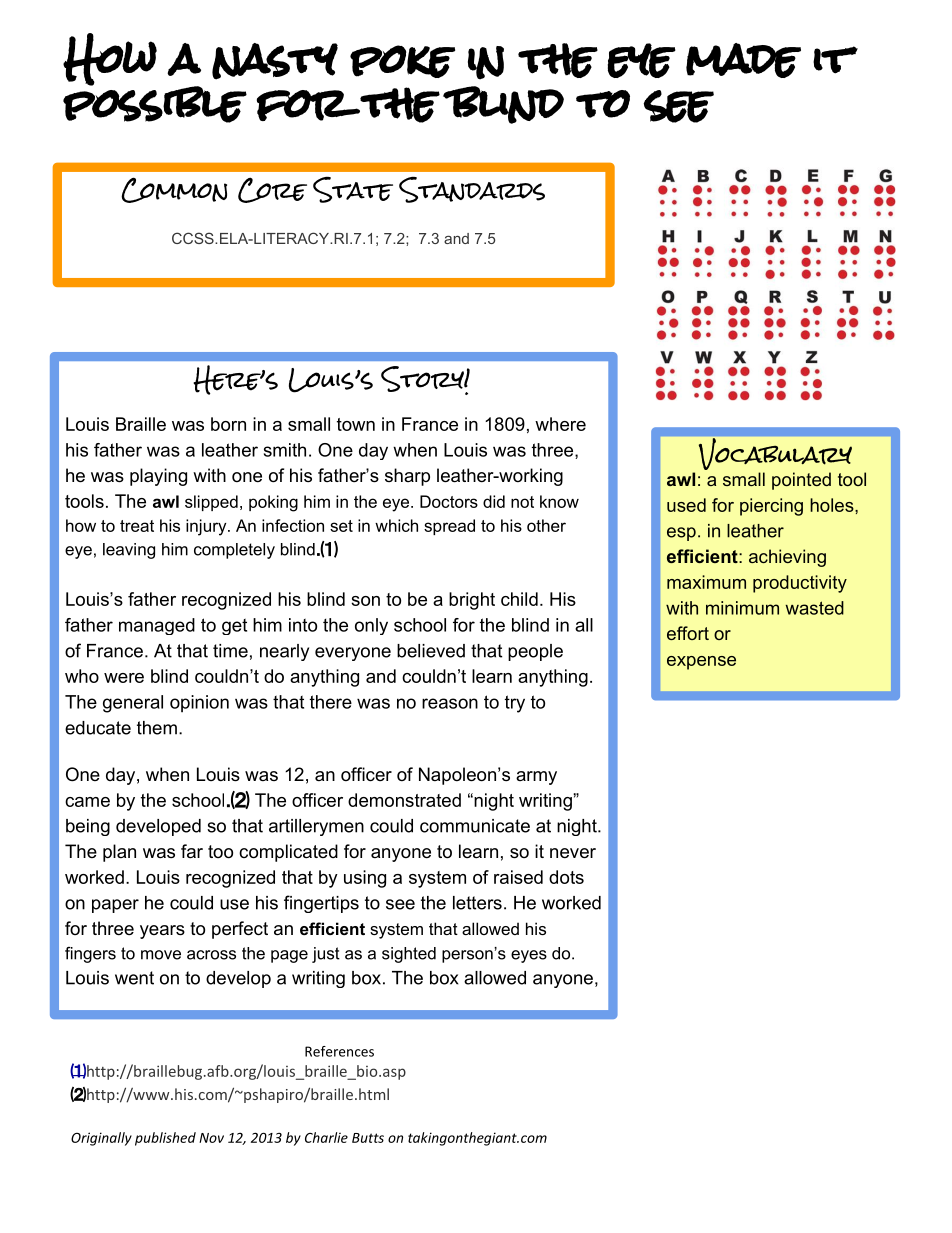 This screenshot has height=1233, width=952. What do you see at coordinates (529, 956) in the screenshot?
I see `eyes` at bounding box center [529, 956].
